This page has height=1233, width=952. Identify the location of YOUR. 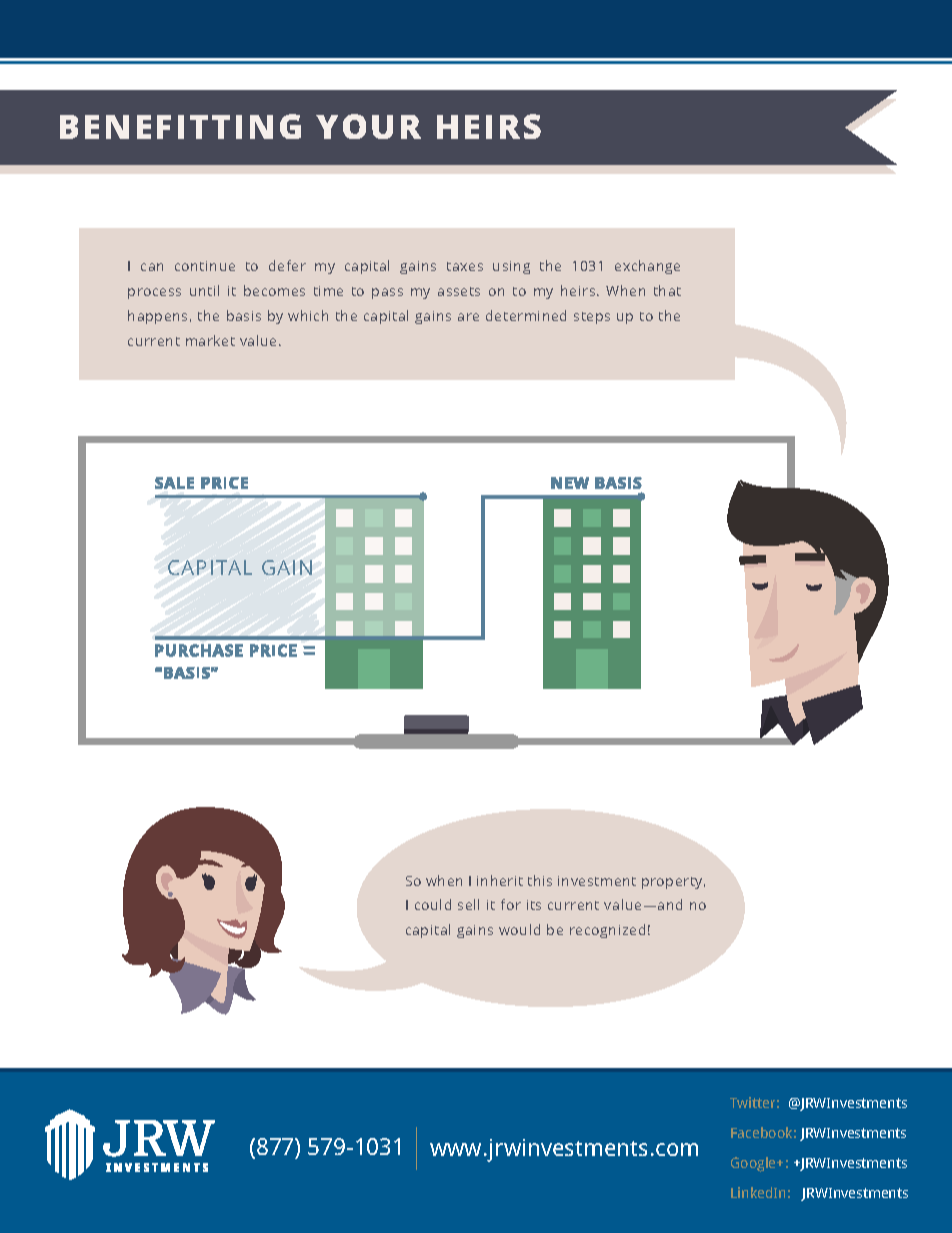
(368, 126).
